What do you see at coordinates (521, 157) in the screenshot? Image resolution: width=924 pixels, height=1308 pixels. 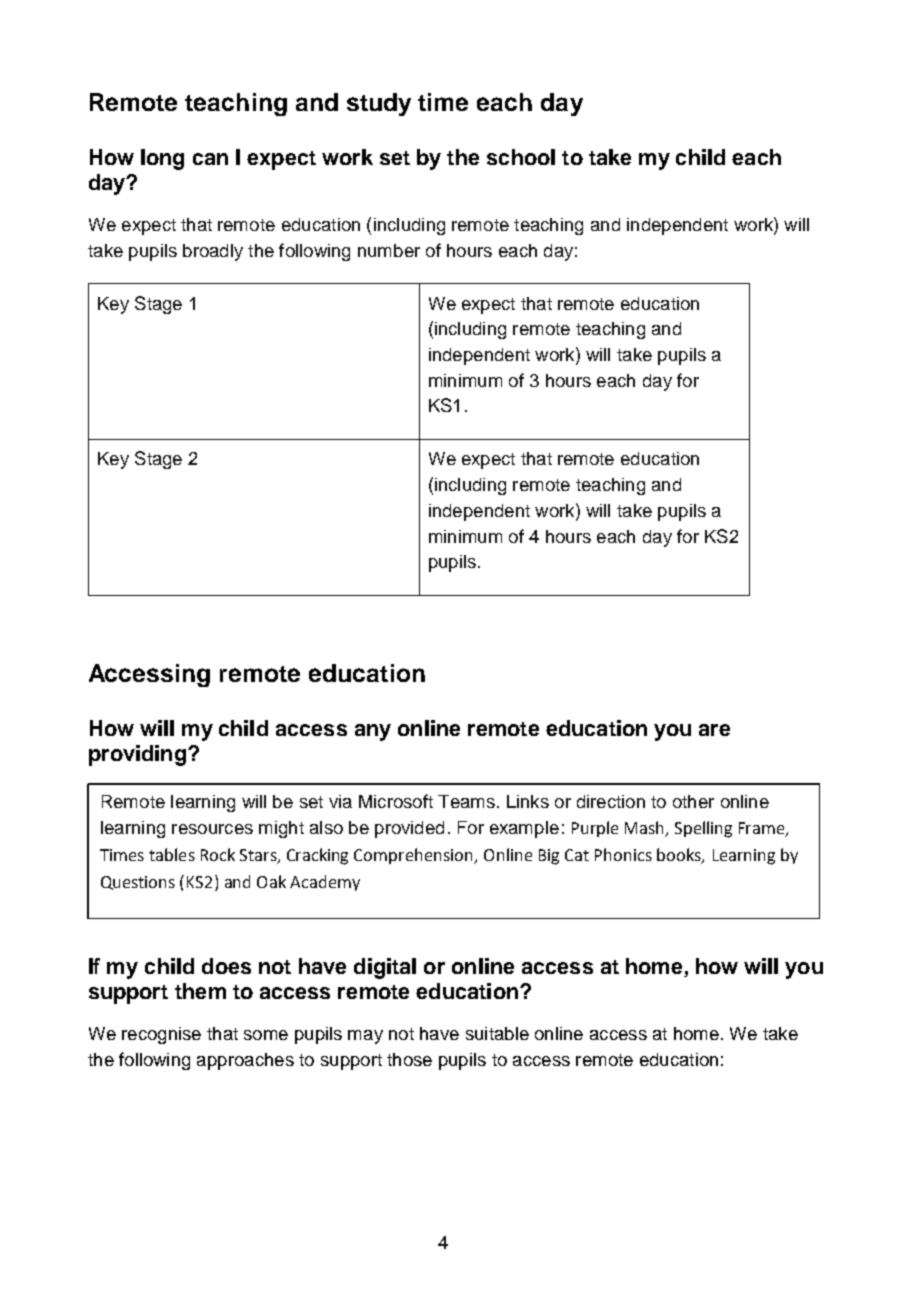 I see `school` at bounding box center [521, 157].
